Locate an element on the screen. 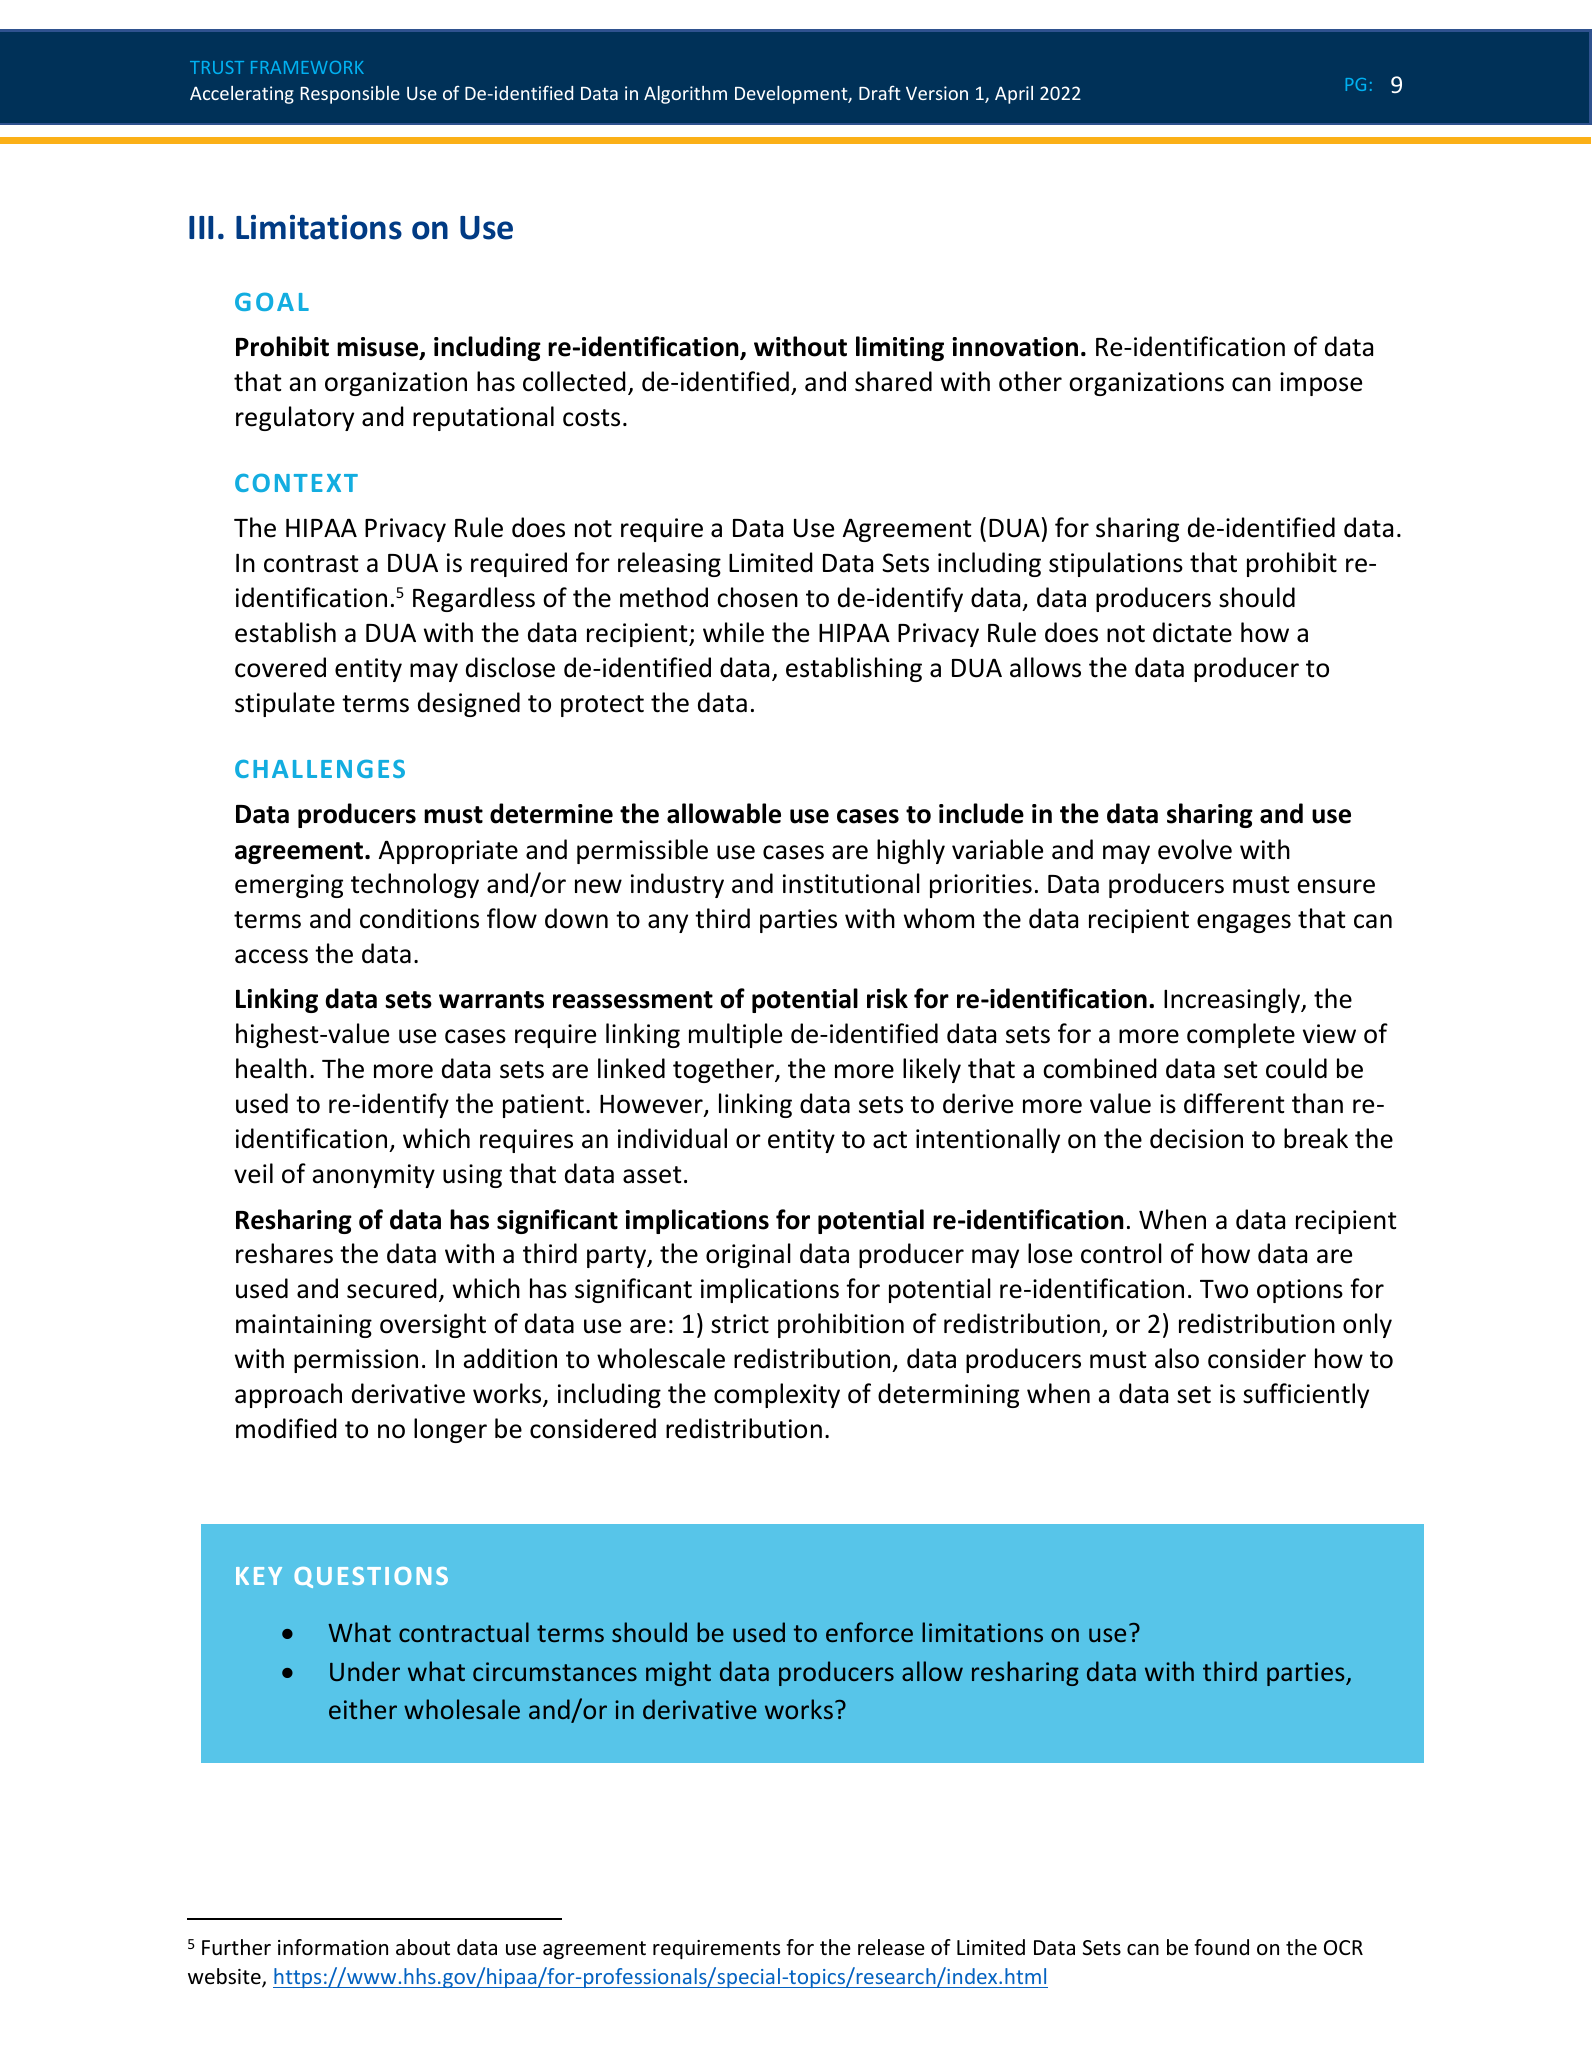 The width and height of the screenshot is (1592, 2060). complete is located at coordinates (1241, 1035).
